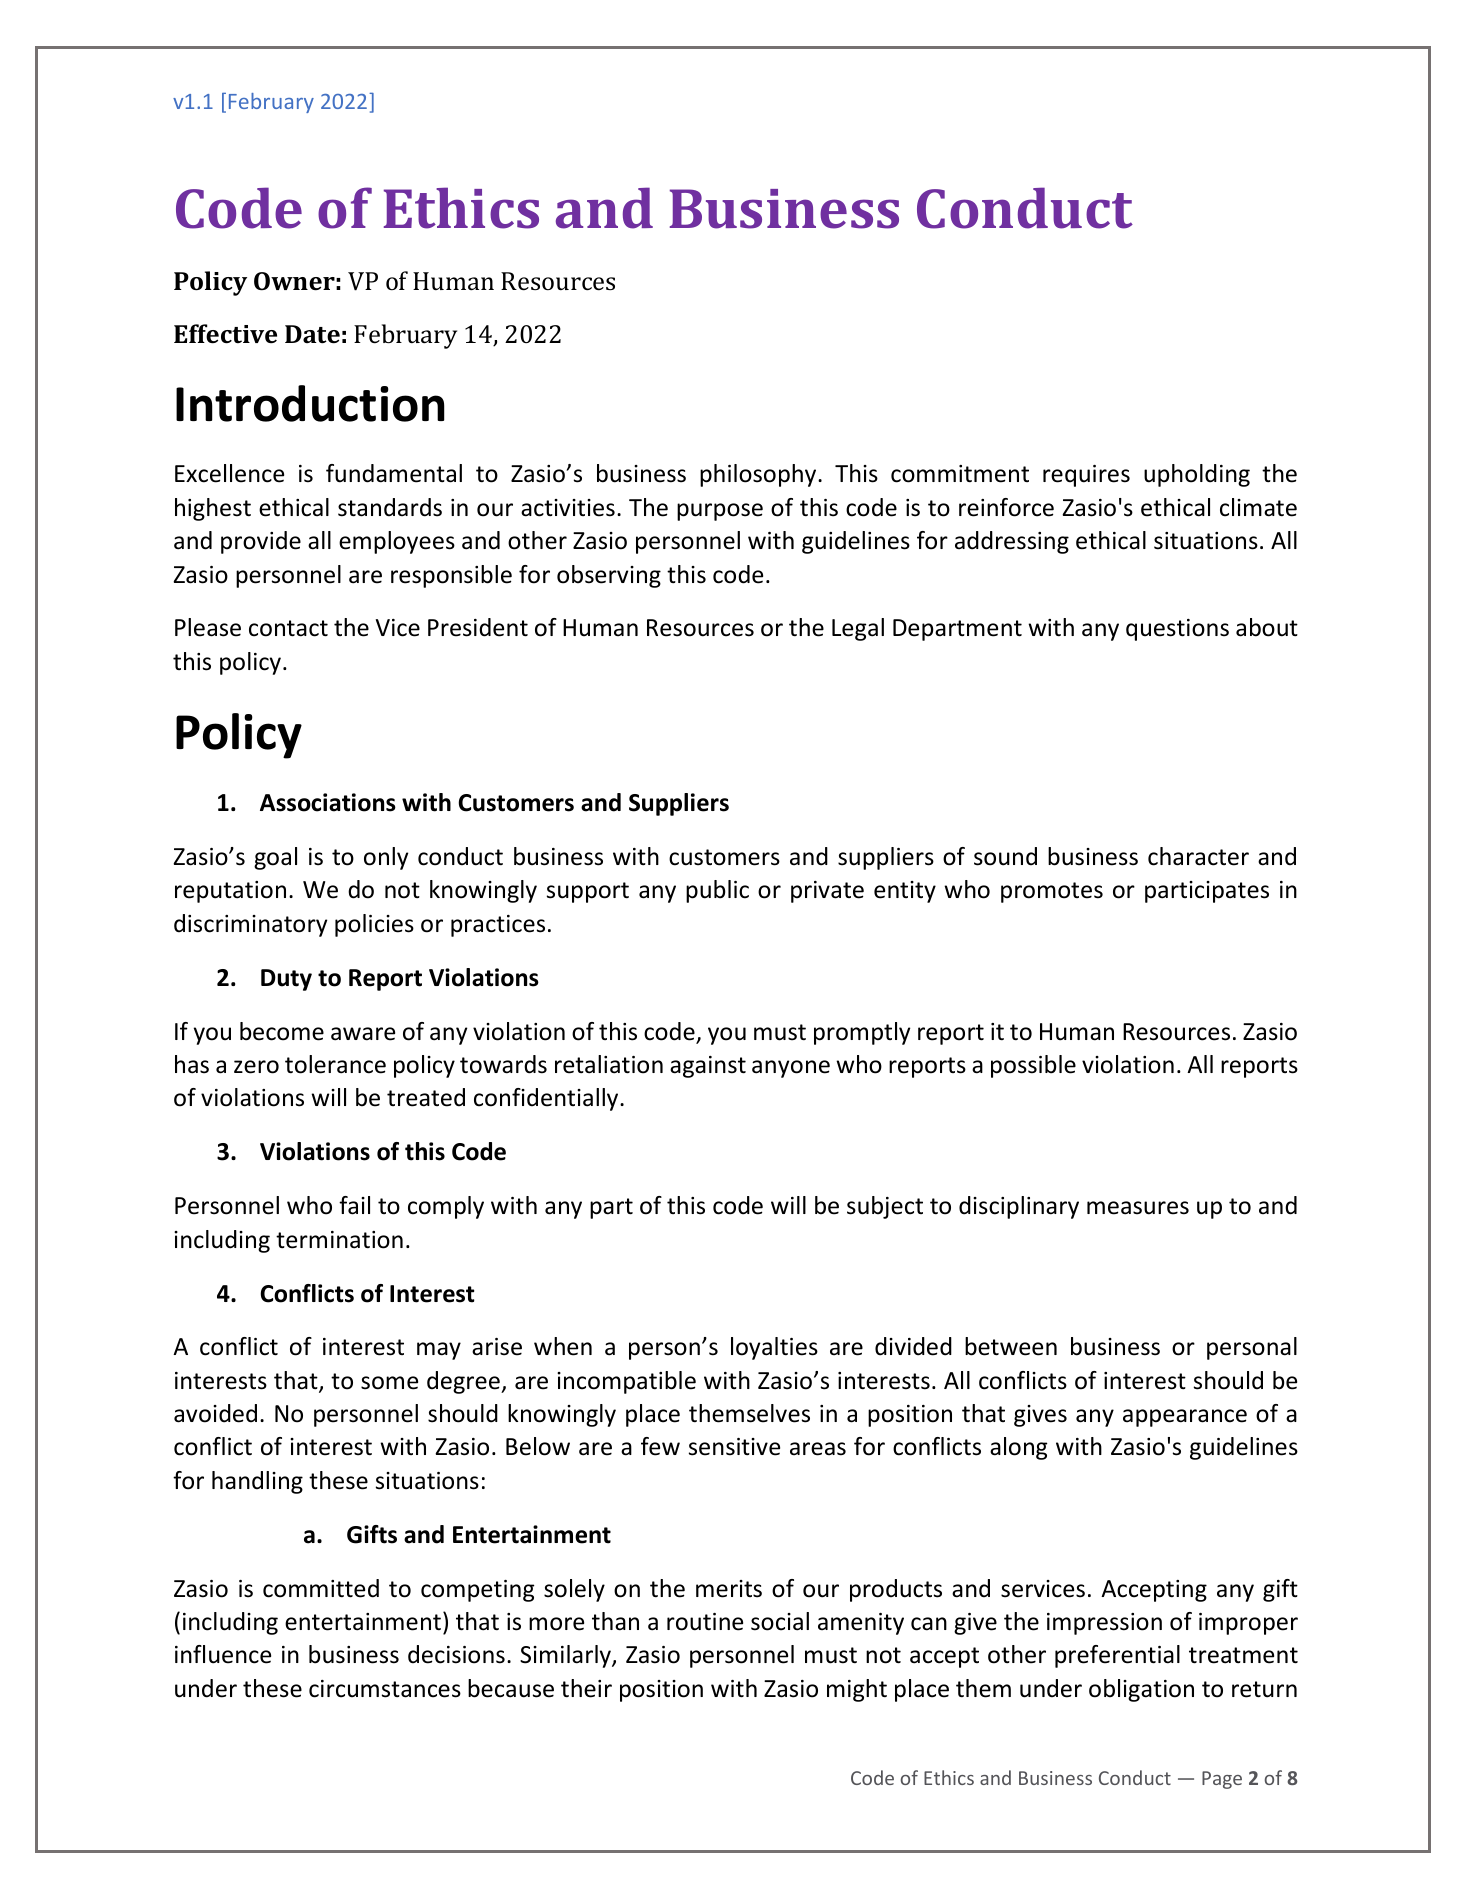 The height and width of the image is (1904, 1471). I want to click on some, so click(389, 1383).
